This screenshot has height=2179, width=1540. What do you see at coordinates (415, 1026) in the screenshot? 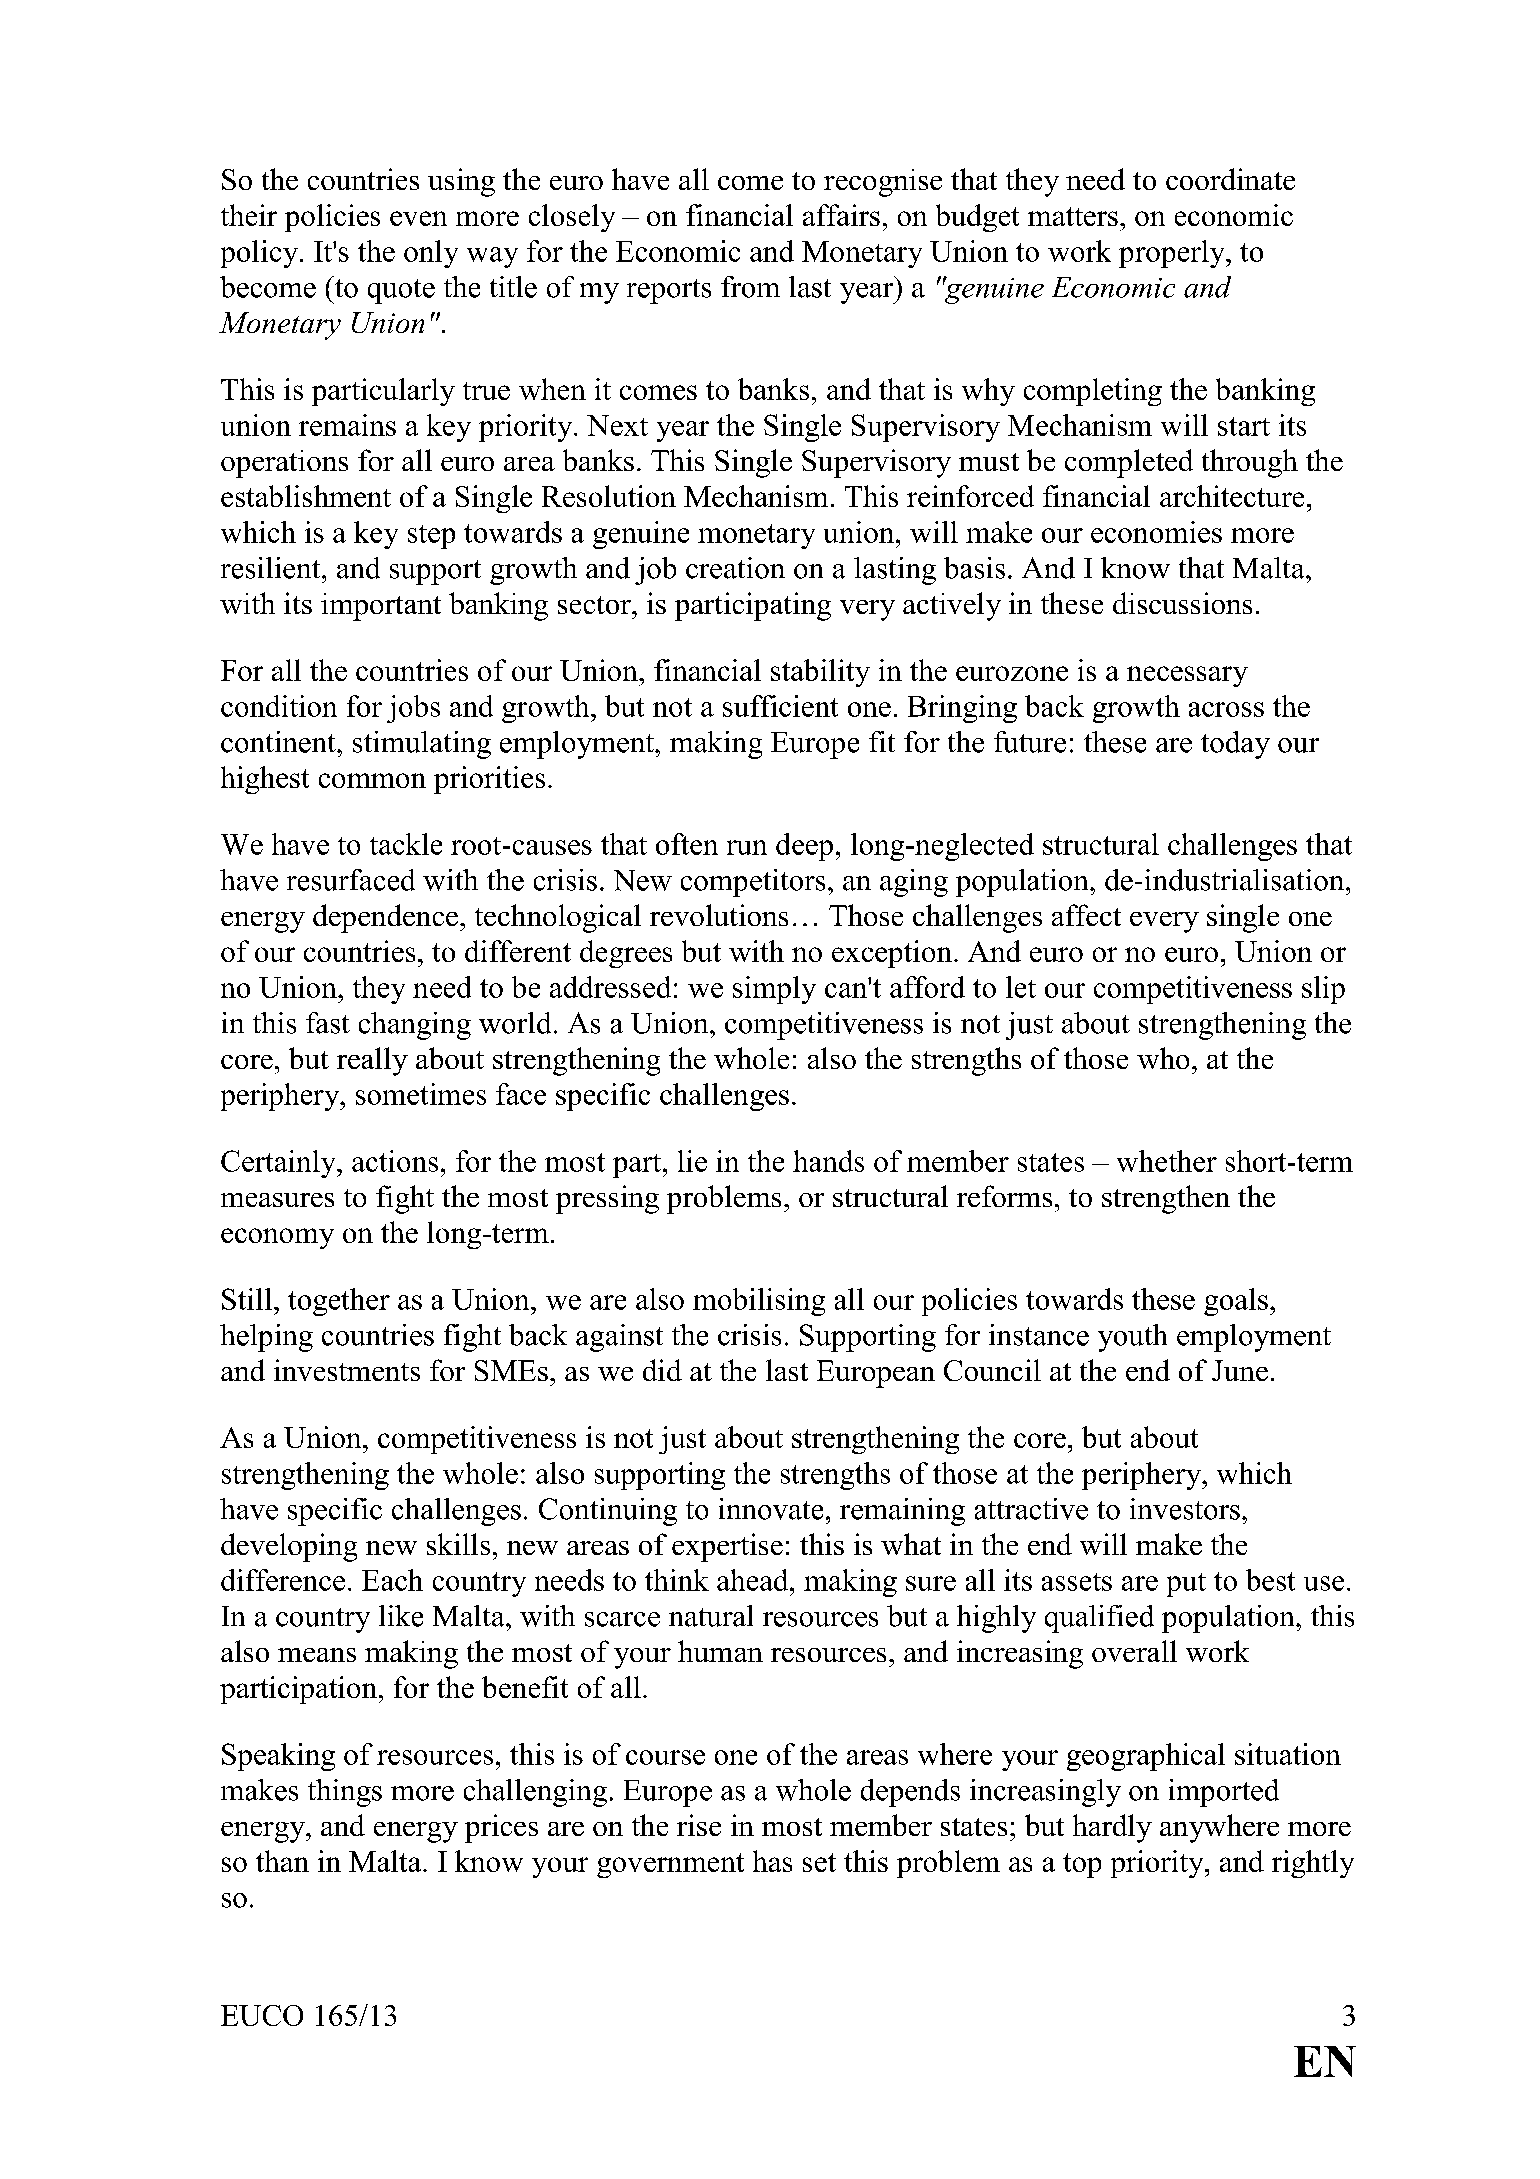
I see `changing` at bounding box center [415, 1026].
